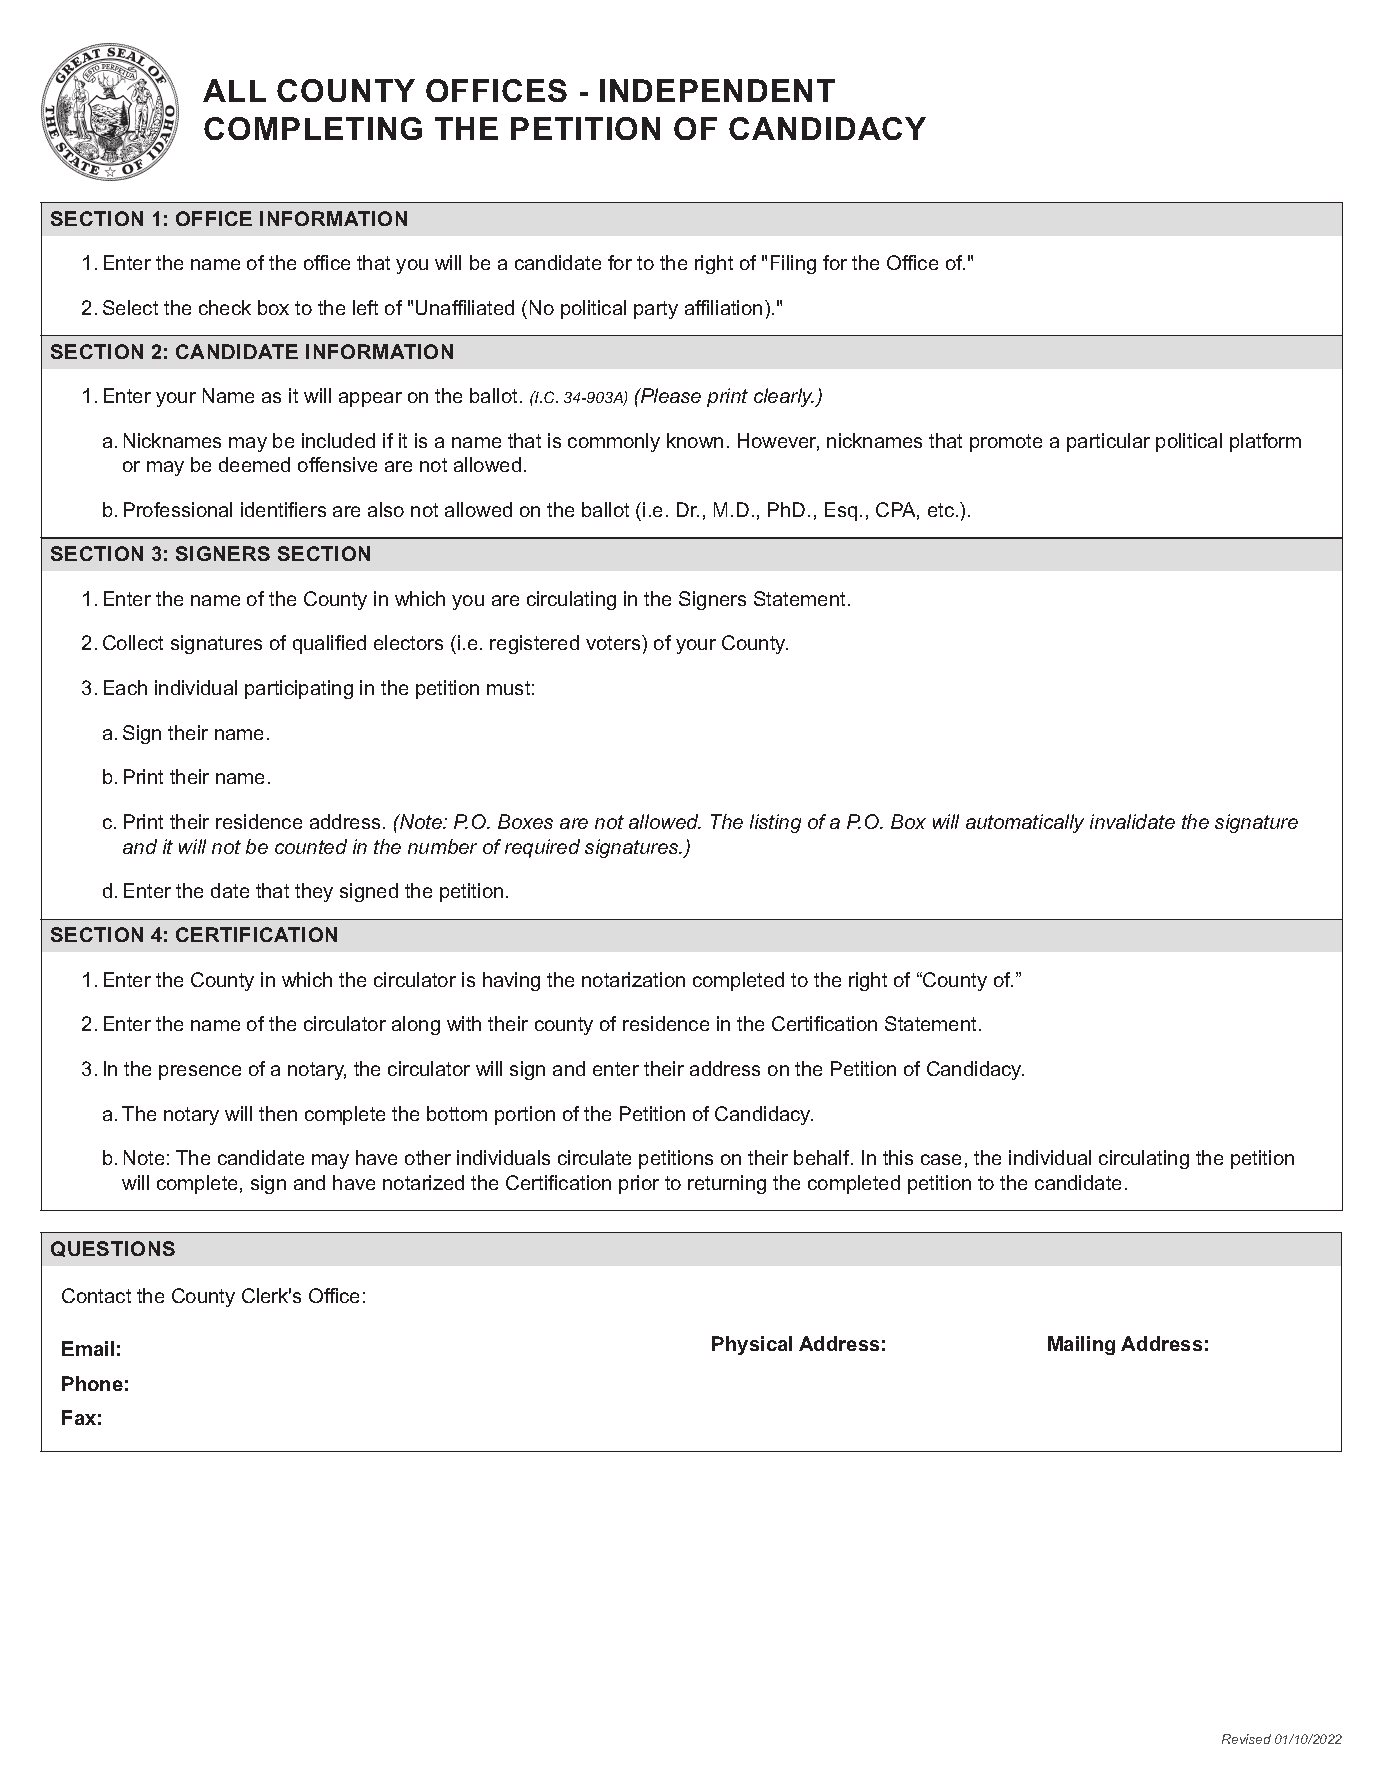  I want to click on prior, so click(639, 1184).
